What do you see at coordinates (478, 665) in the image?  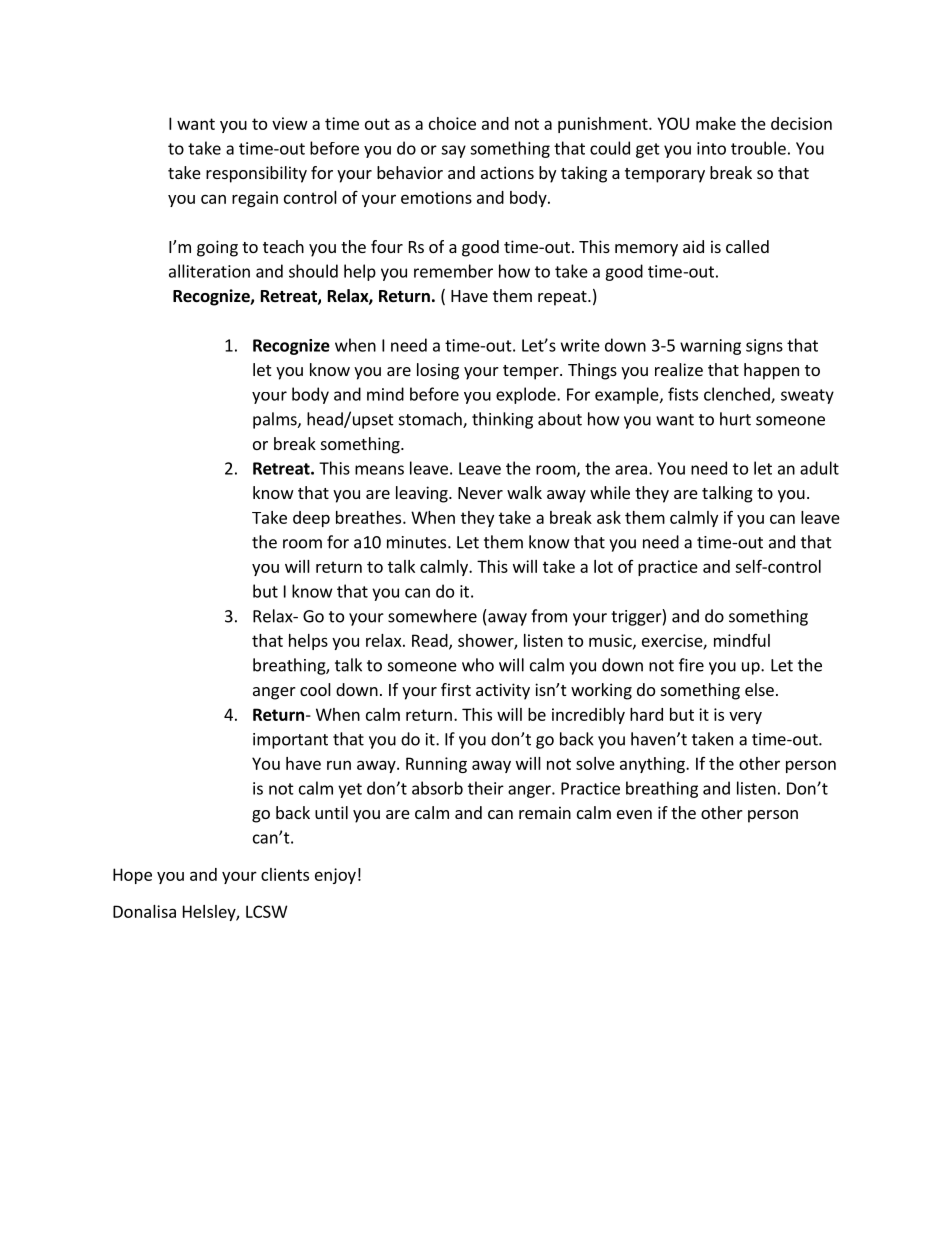 I see `who` at bounding box center [478, 665].
